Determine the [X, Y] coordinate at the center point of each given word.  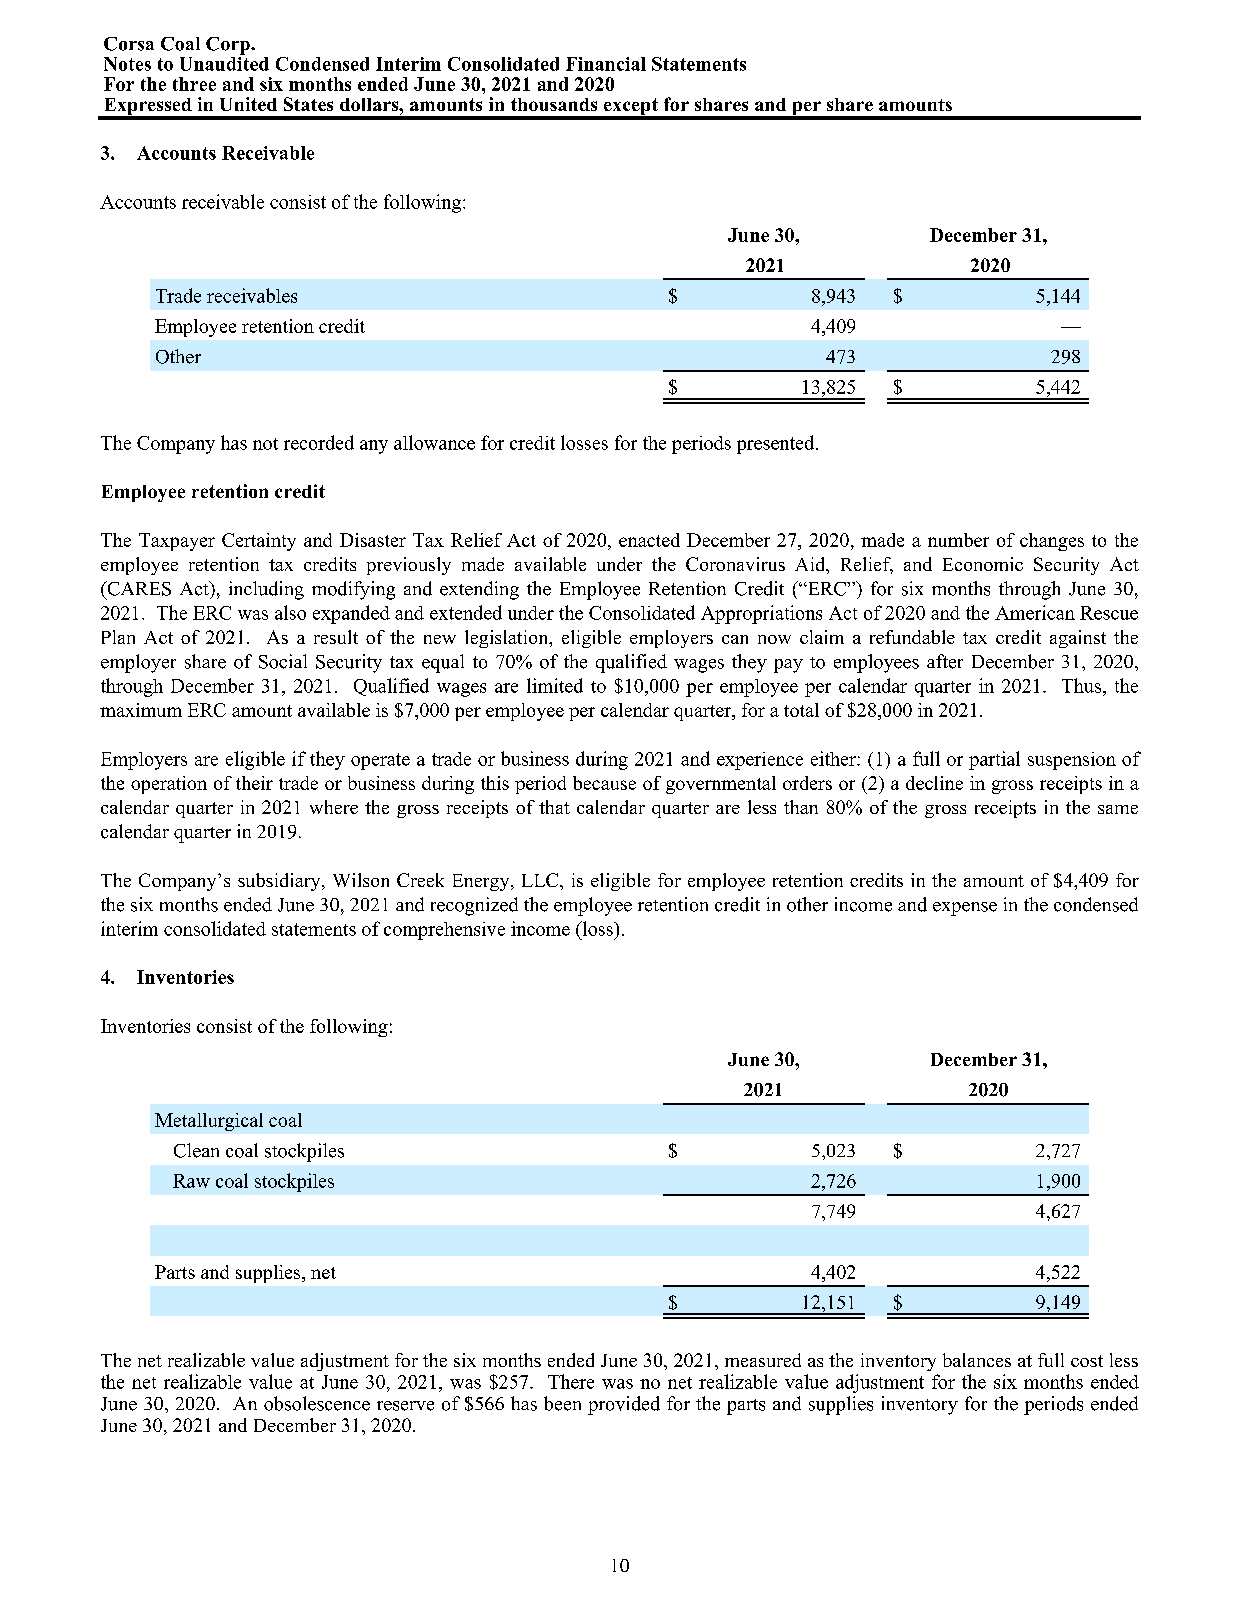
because [604, 783]
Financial [606, 64]
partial [994, 760]
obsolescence [317, 1403]
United [248, 104]
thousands [554, 104]
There [571, 1381]
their [254, 783]
